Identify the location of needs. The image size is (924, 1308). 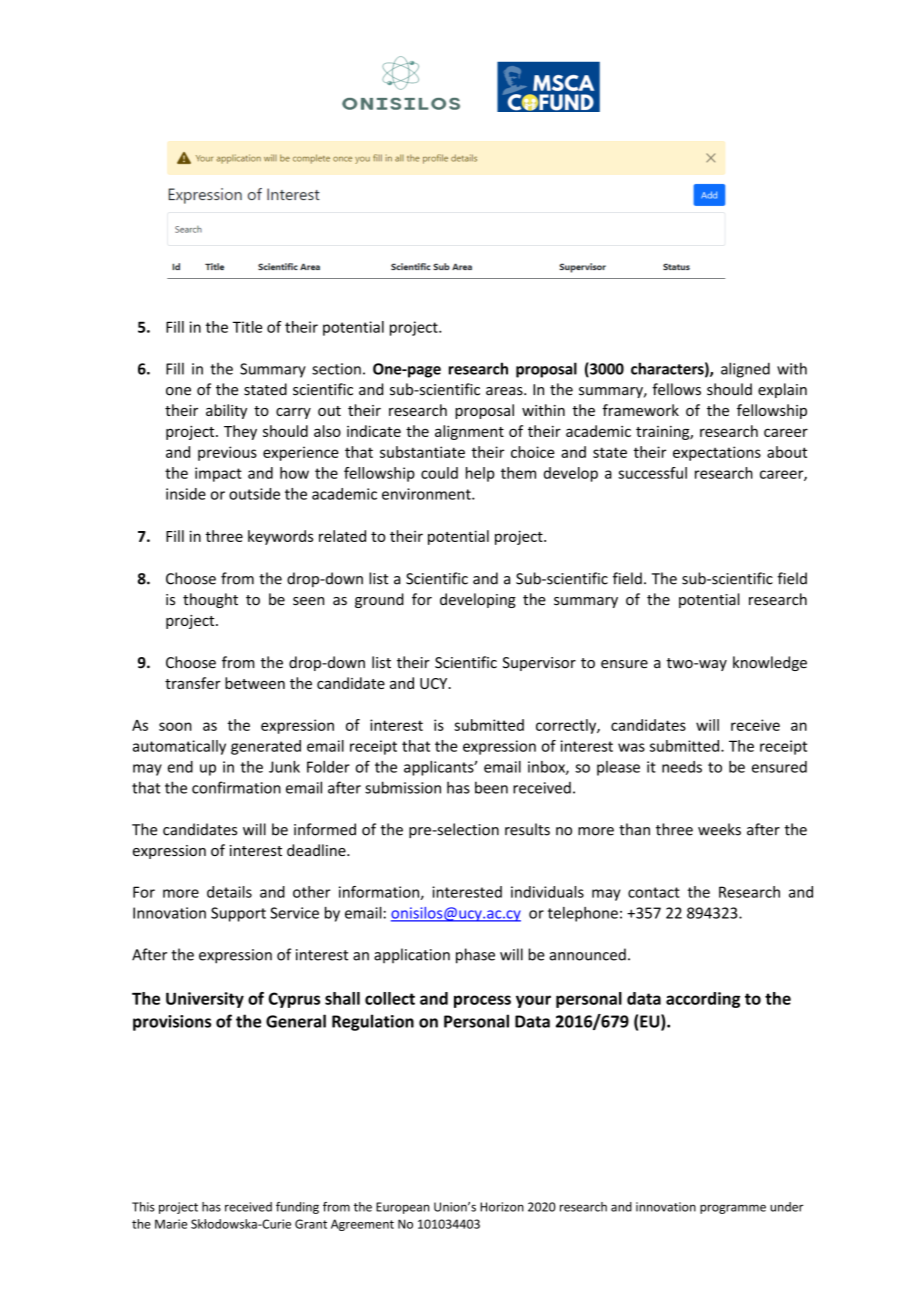
(682, 767).
